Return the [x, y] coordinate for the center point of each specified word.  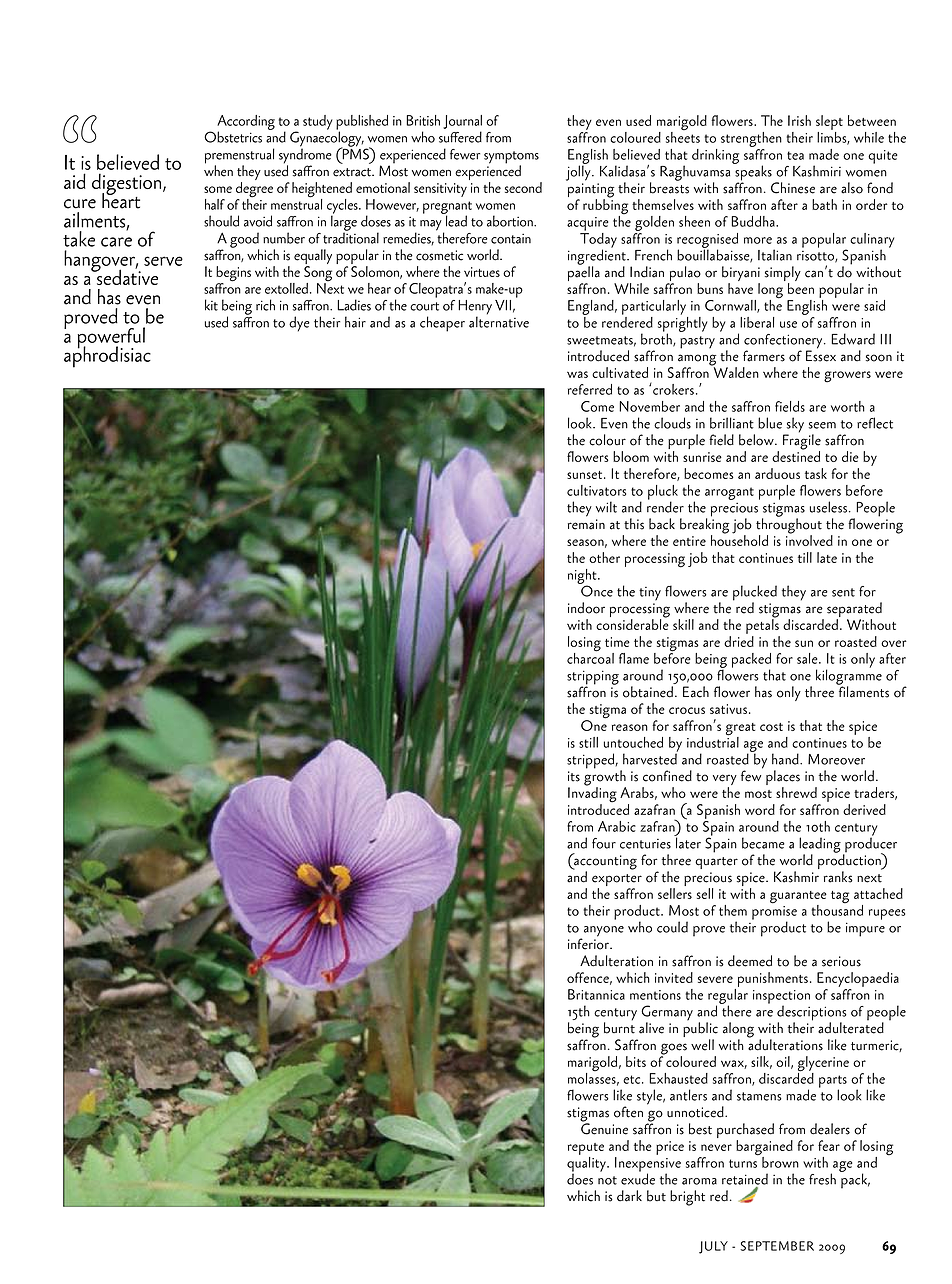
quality [587, 1165]
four [604, 843]
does [580, 1178]
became [763, 843]
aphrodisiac [107, 356]
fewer [465, 154]
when [218, 170]
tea [795, 155]
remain [586, 524]
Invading [592, 795]
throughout [789, 526]
